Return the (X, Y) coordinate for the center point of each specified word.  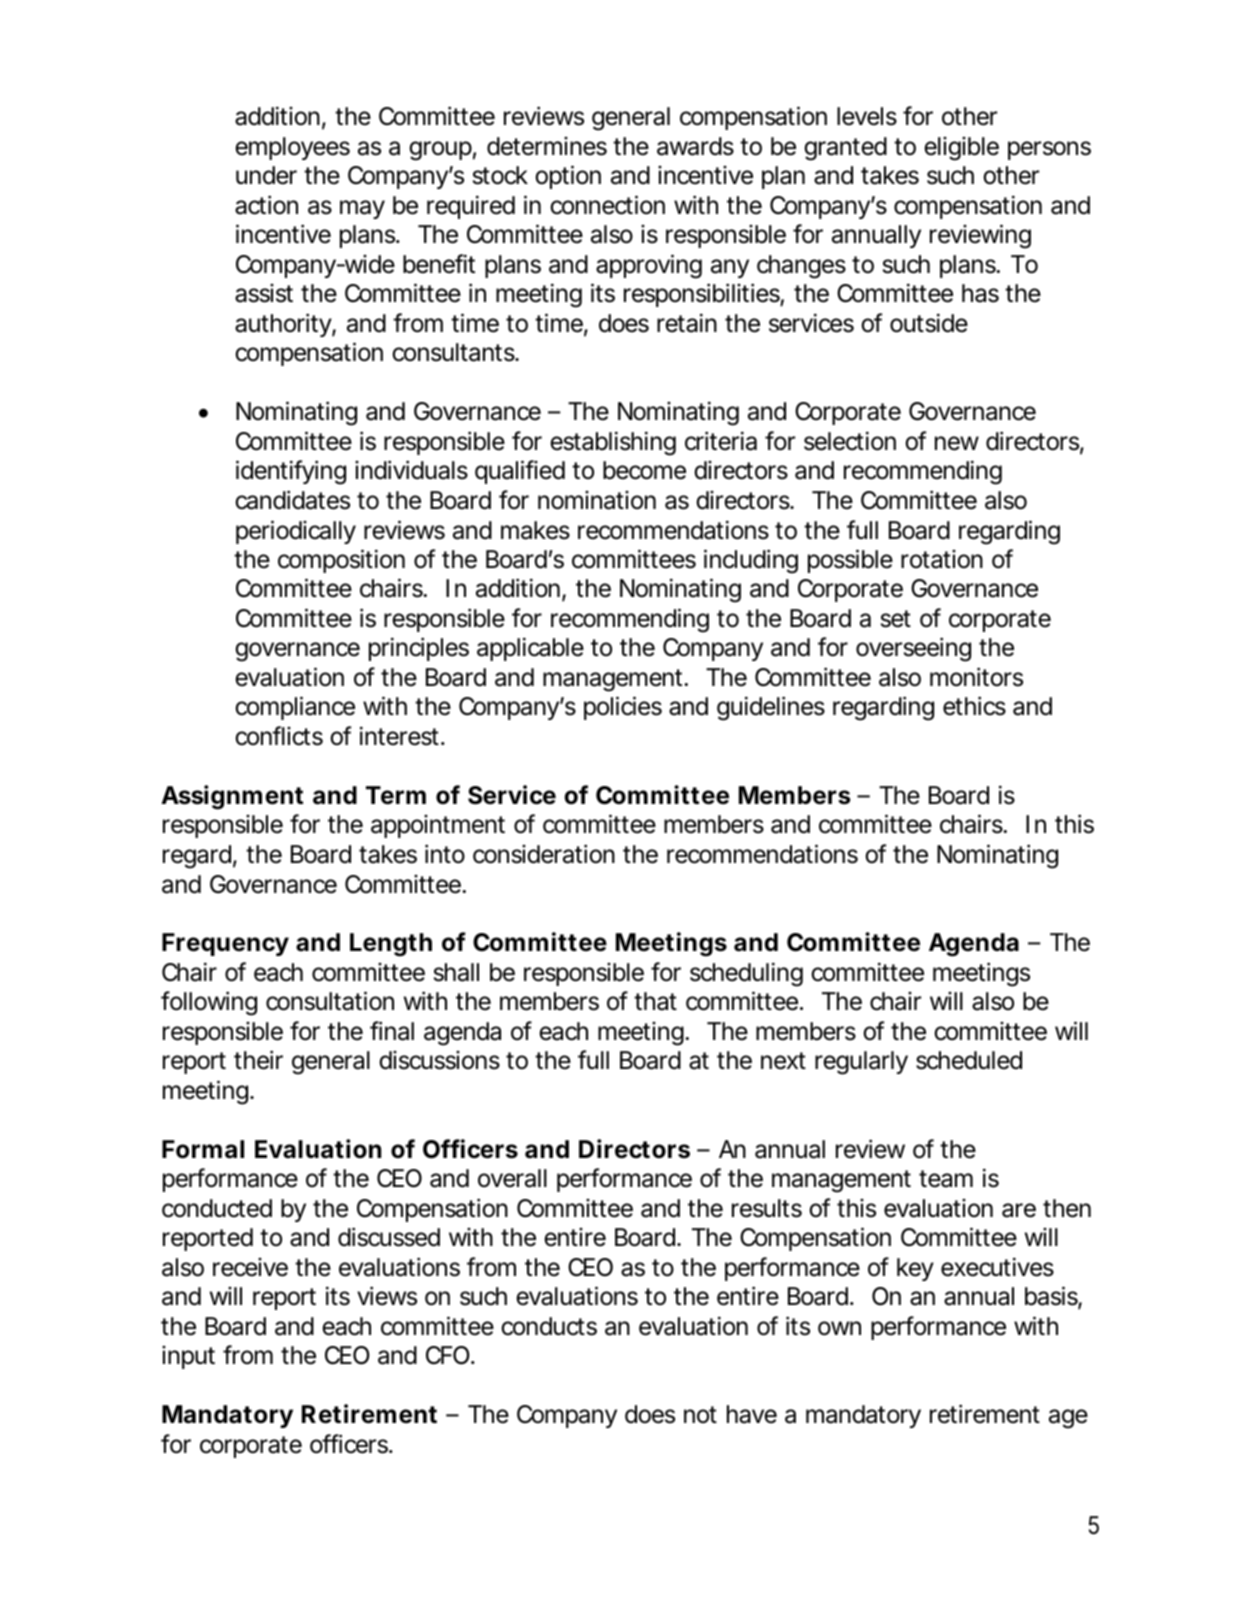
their (258, 1060)
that (655, 1001)
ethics (974, 706)
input (188, 1357)
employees (292, 148)
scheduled (969, 1060)
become (644, 470)
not (700, 1415)
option (568, 177)
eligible (961, 149)
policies (623, 708)
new (957, 443)
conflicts (279, 736)
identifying (291, 472)
